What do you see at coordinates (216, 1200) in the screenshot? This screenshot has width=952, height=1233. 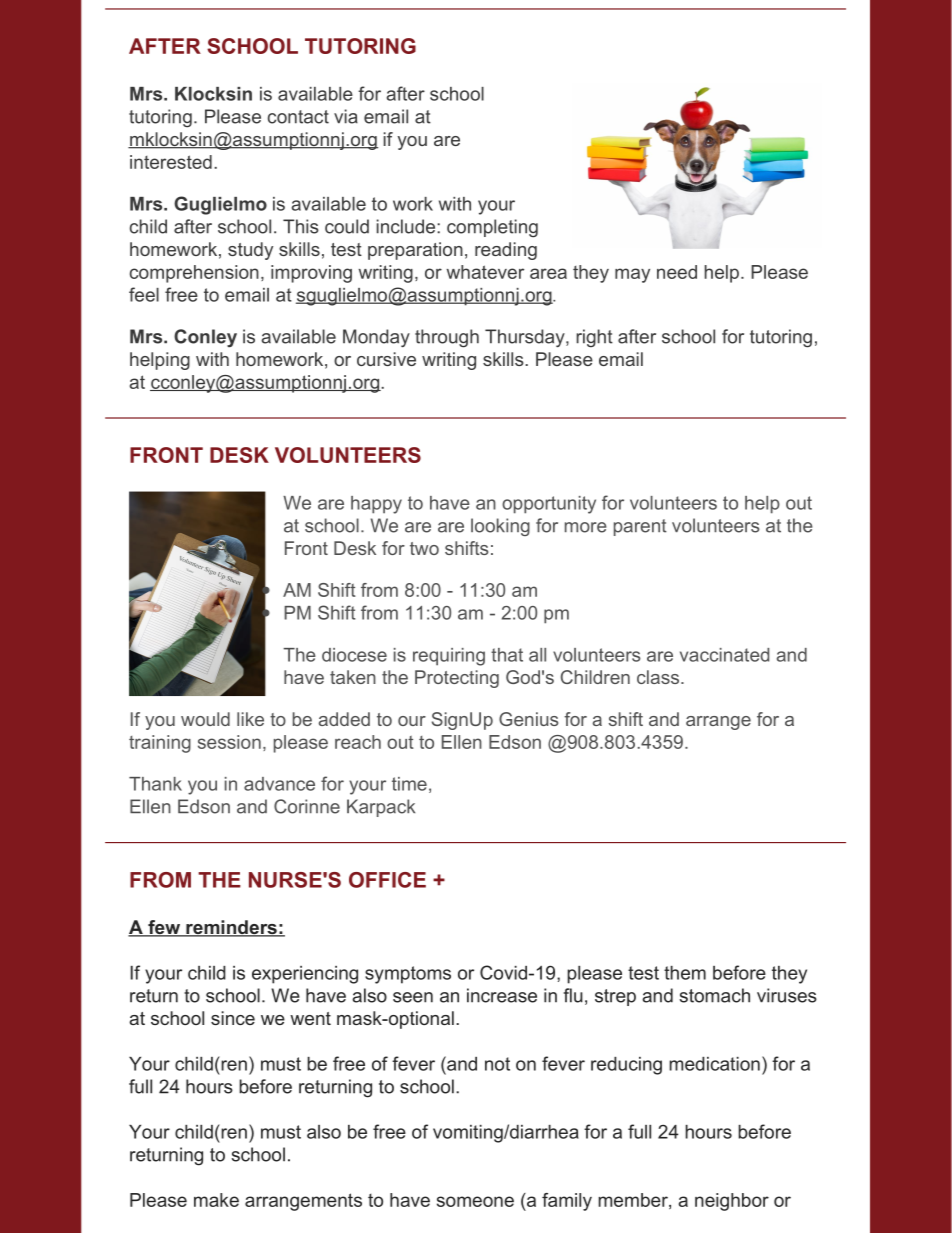 I see `make` at bounding box center [216, 1200].
